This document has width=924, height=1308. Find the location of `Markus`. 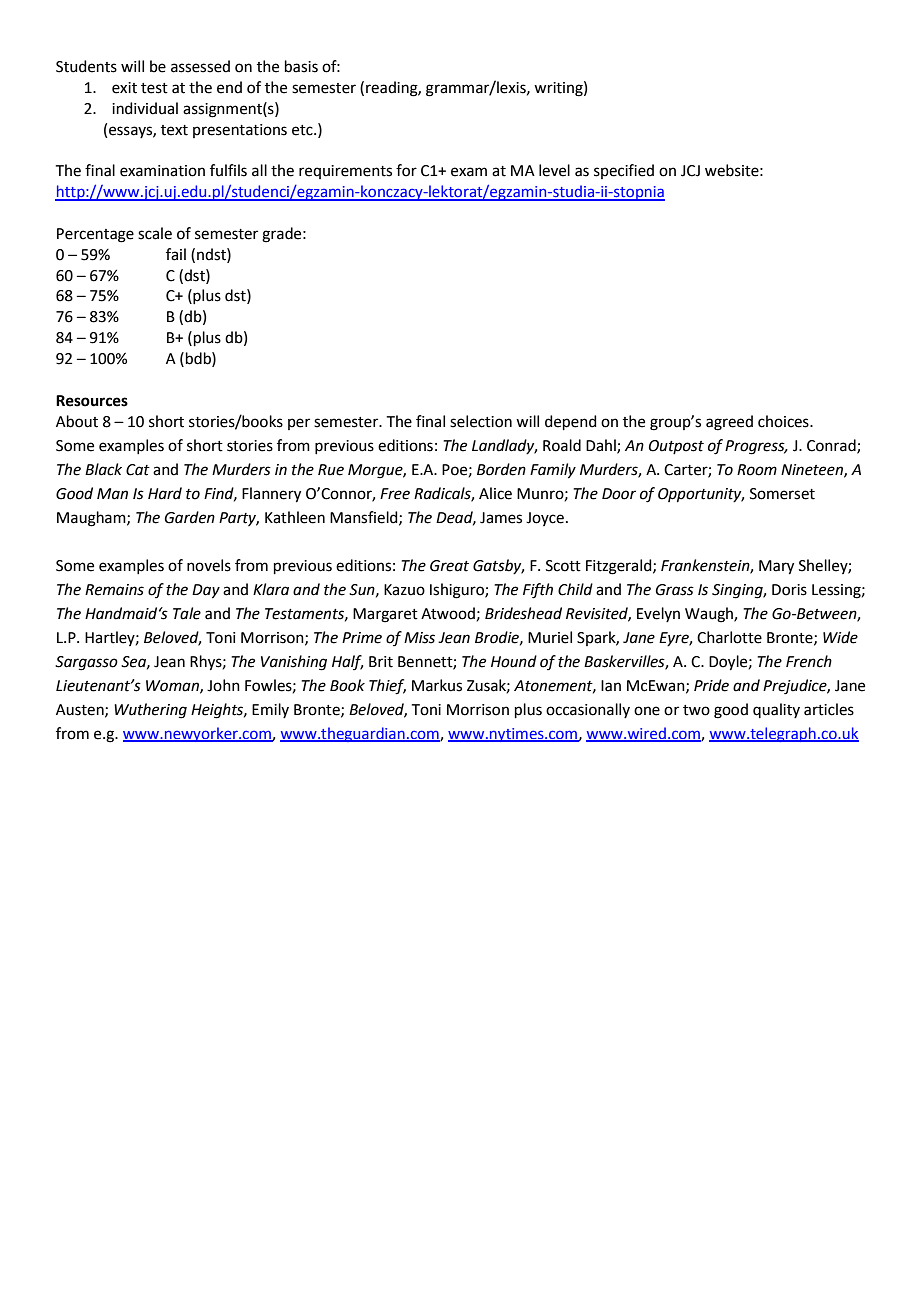

Markus is located at coordinates (437, 685).
